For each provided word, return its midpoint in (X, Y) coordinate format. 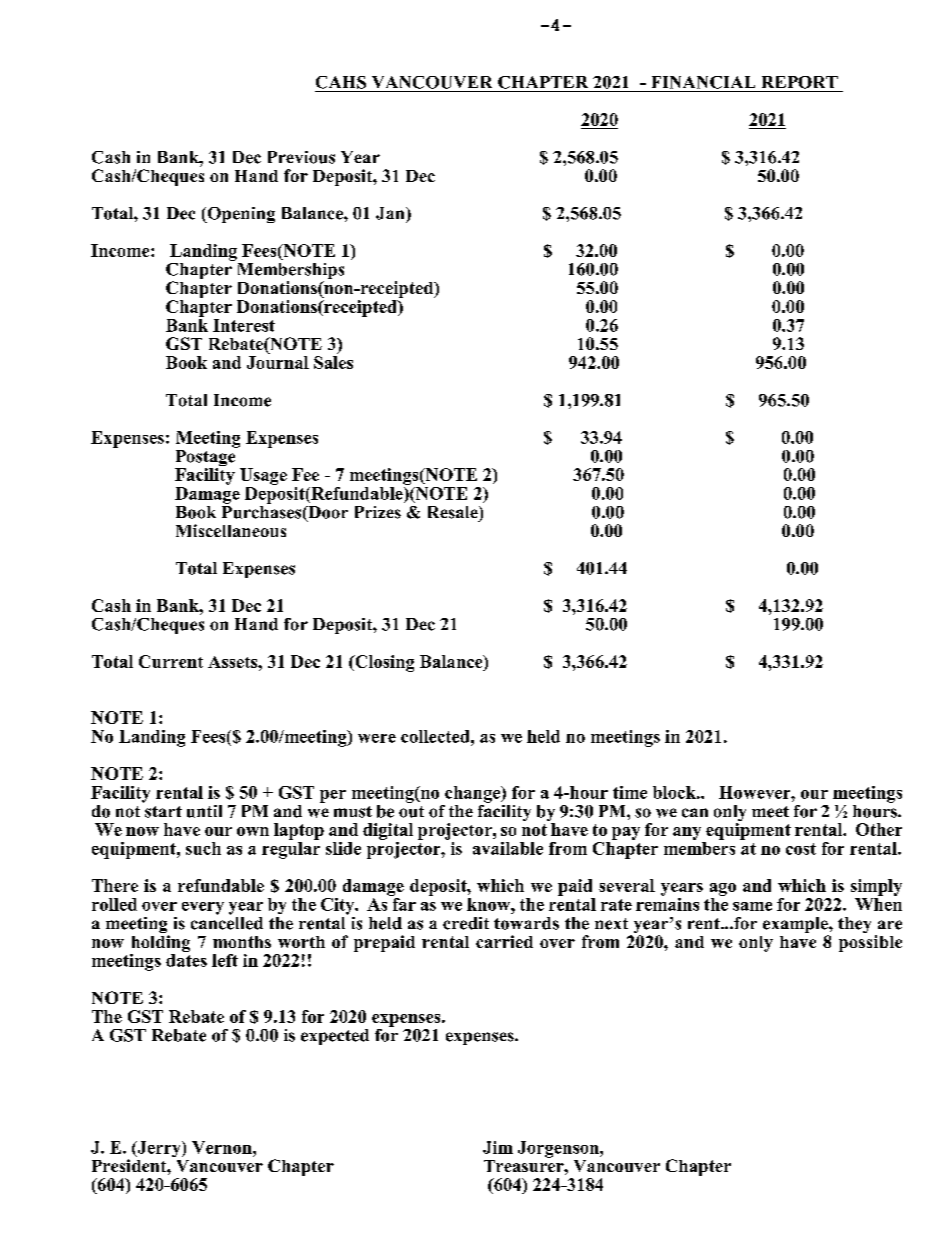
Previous (301, 157)
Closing (383, 663)
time (630, 792)
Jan (391, 213)
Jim (498, 1147)
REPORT (800, 82)
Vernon (223, 1147)
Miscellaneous (231, 530)
